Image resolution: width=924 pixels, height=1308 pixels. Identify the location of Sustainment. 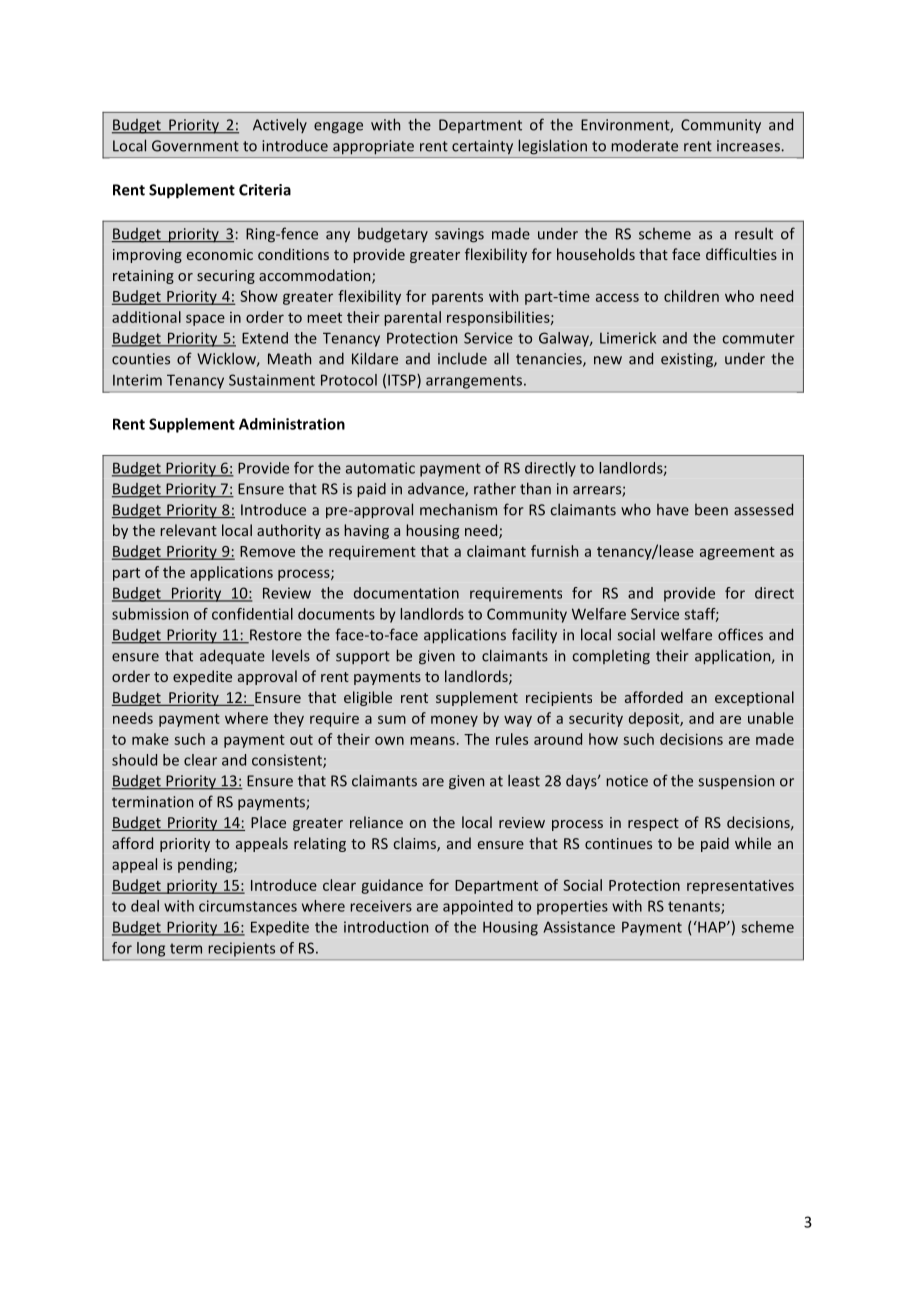
(272, 380).
